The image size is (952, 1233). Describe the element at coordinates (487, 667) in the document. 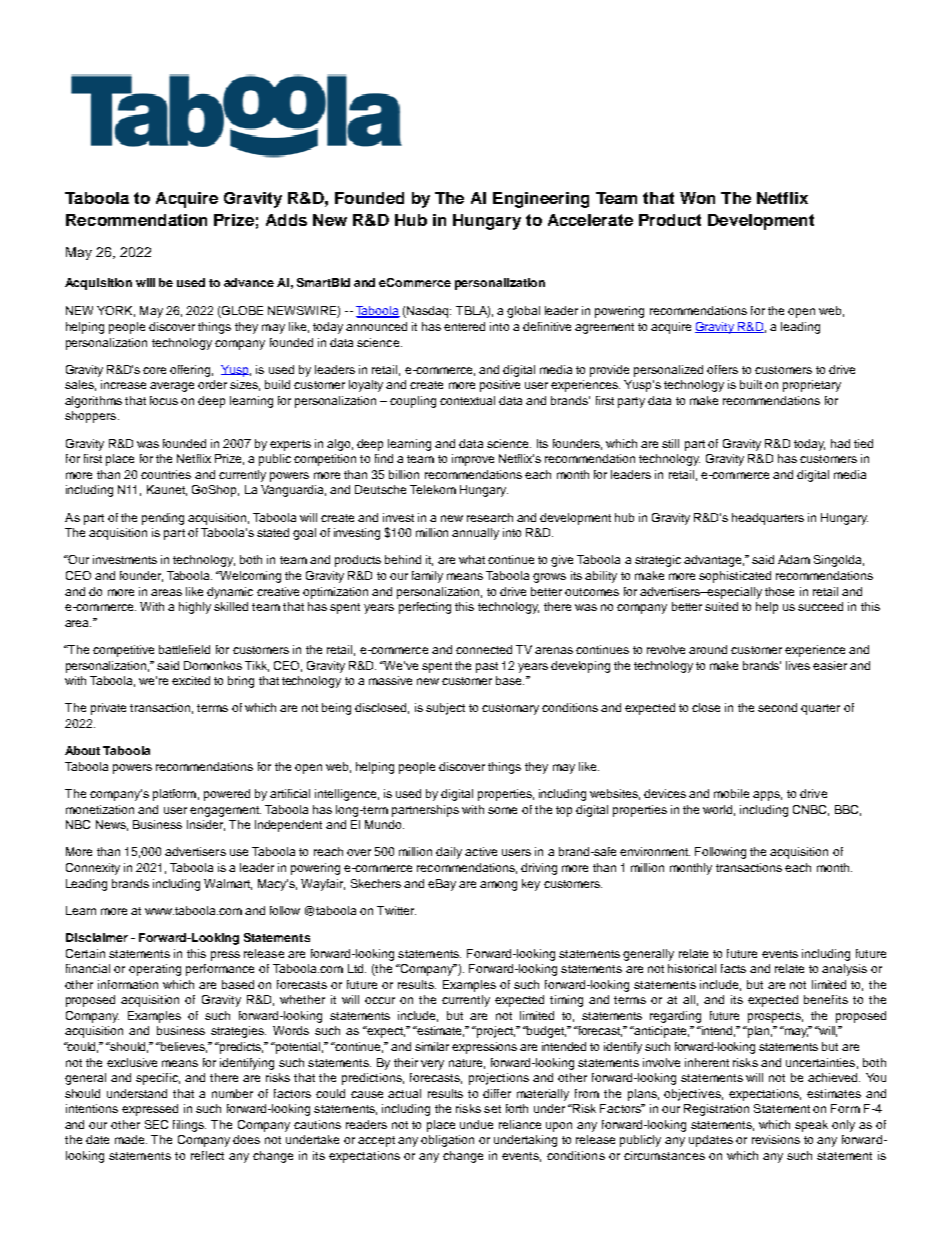

I see `past` at that location.
